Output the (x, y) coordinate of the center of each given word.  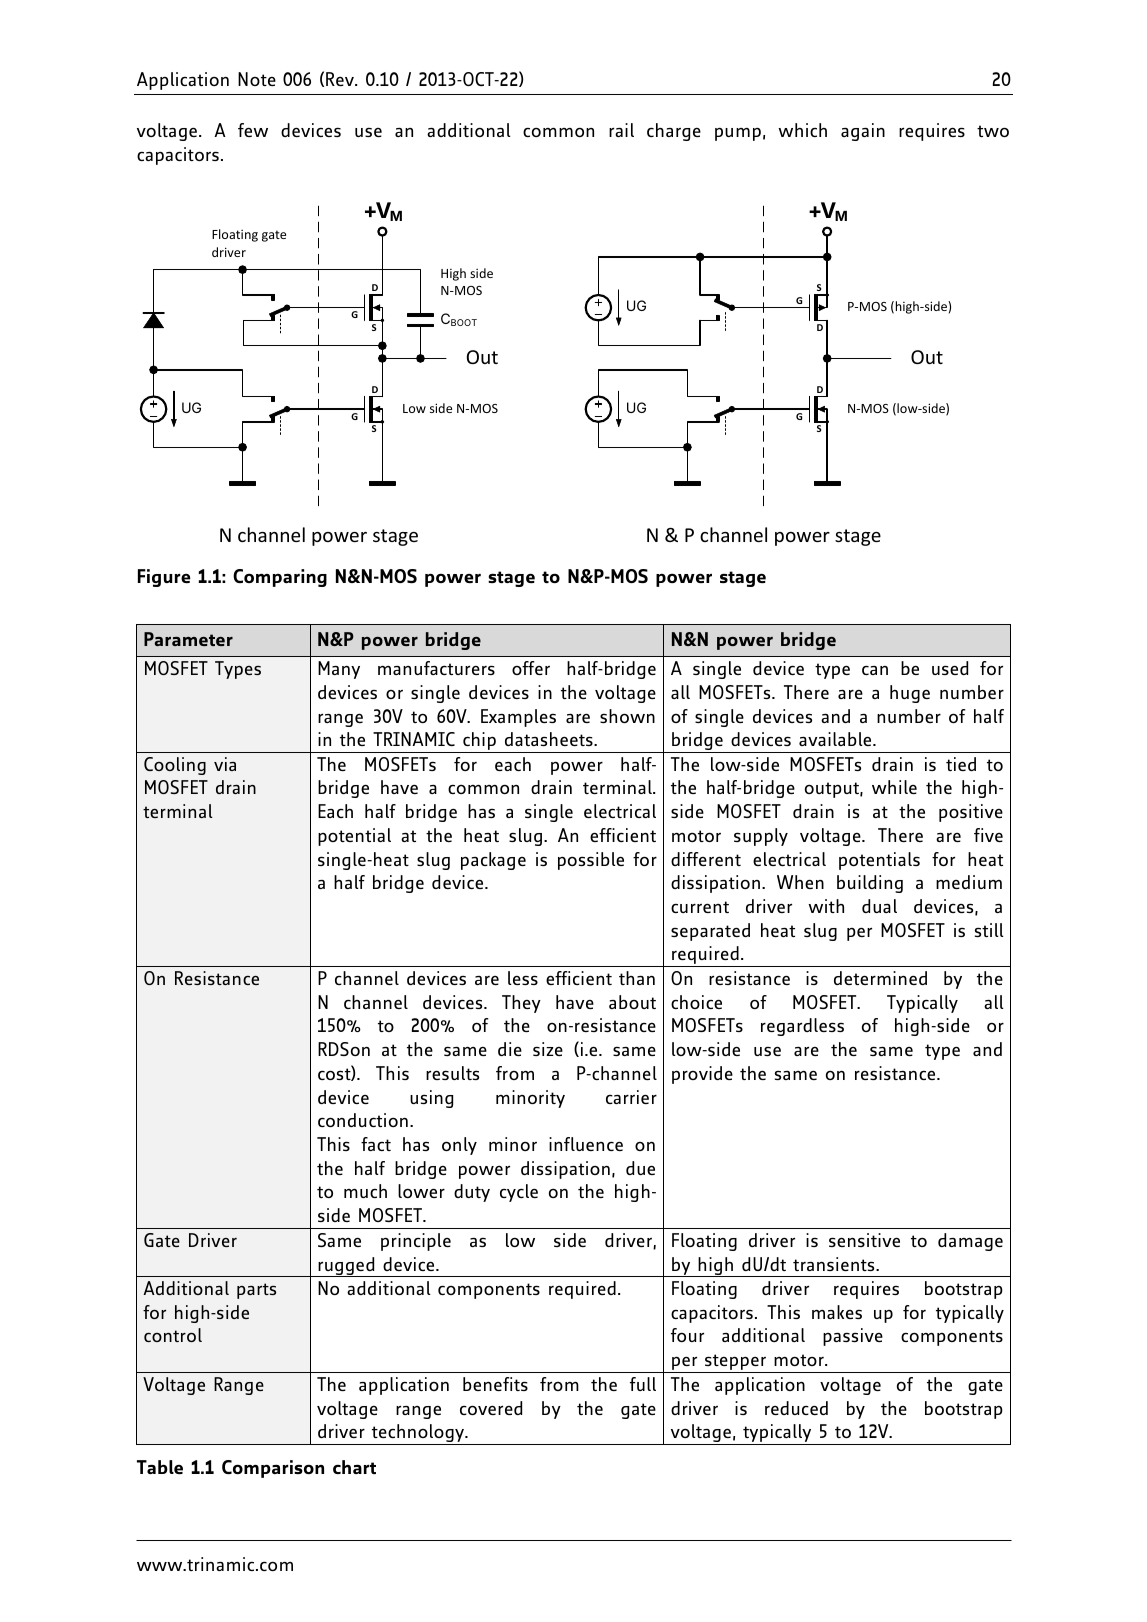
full (643, 1384)
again (863, 132)
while (894, 787)
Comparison (273, 1469)
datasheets (550, 739)
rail (621, 130)
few (253, 130)
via (225, 764)
